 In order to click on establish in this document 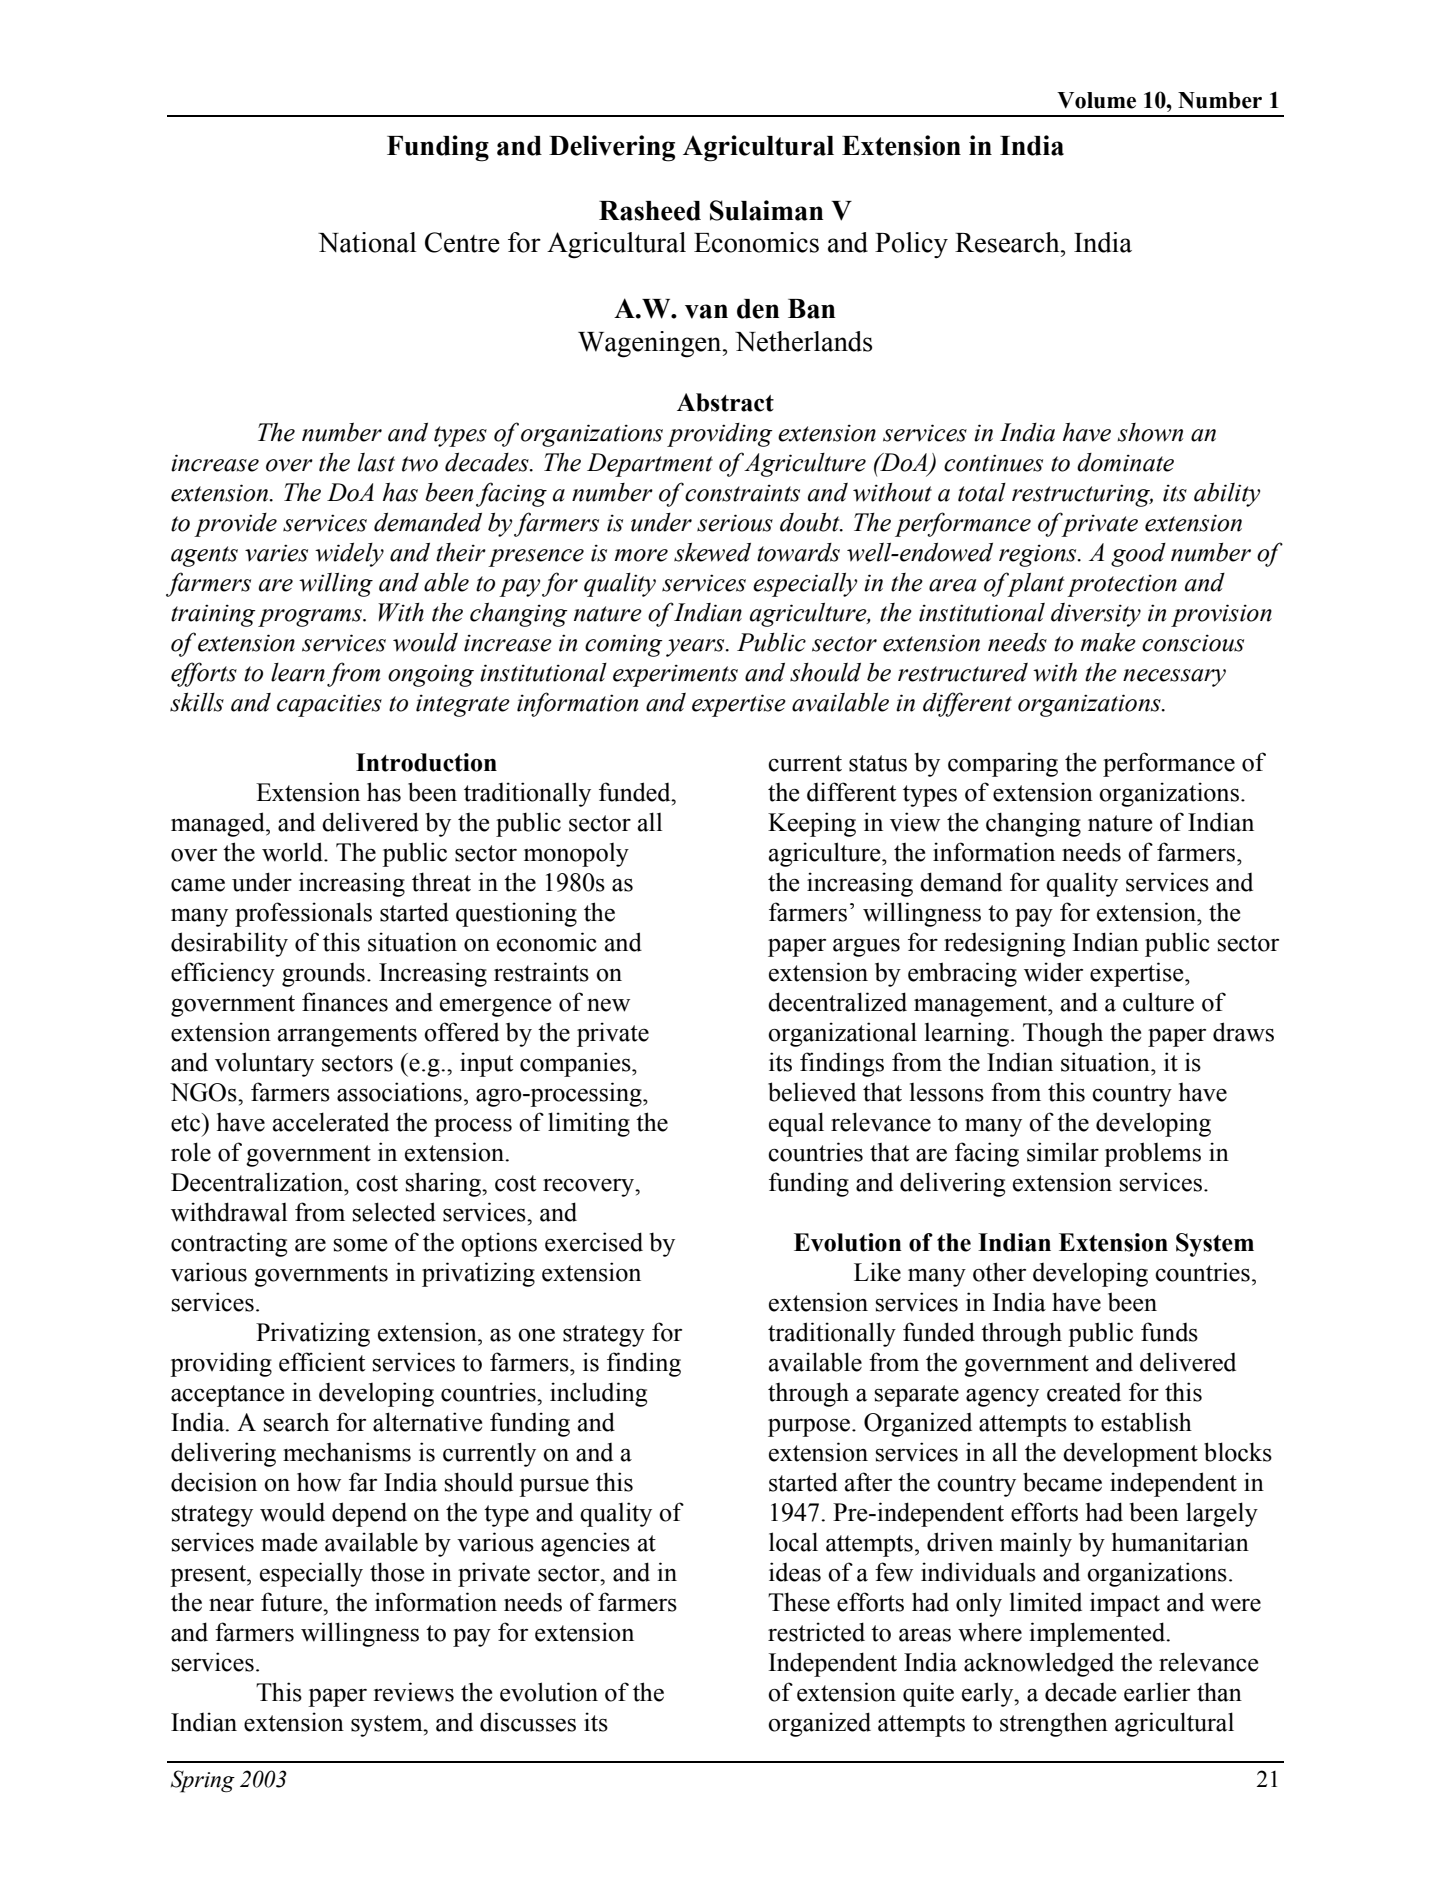, I will do `click(1146, 1422)`.
